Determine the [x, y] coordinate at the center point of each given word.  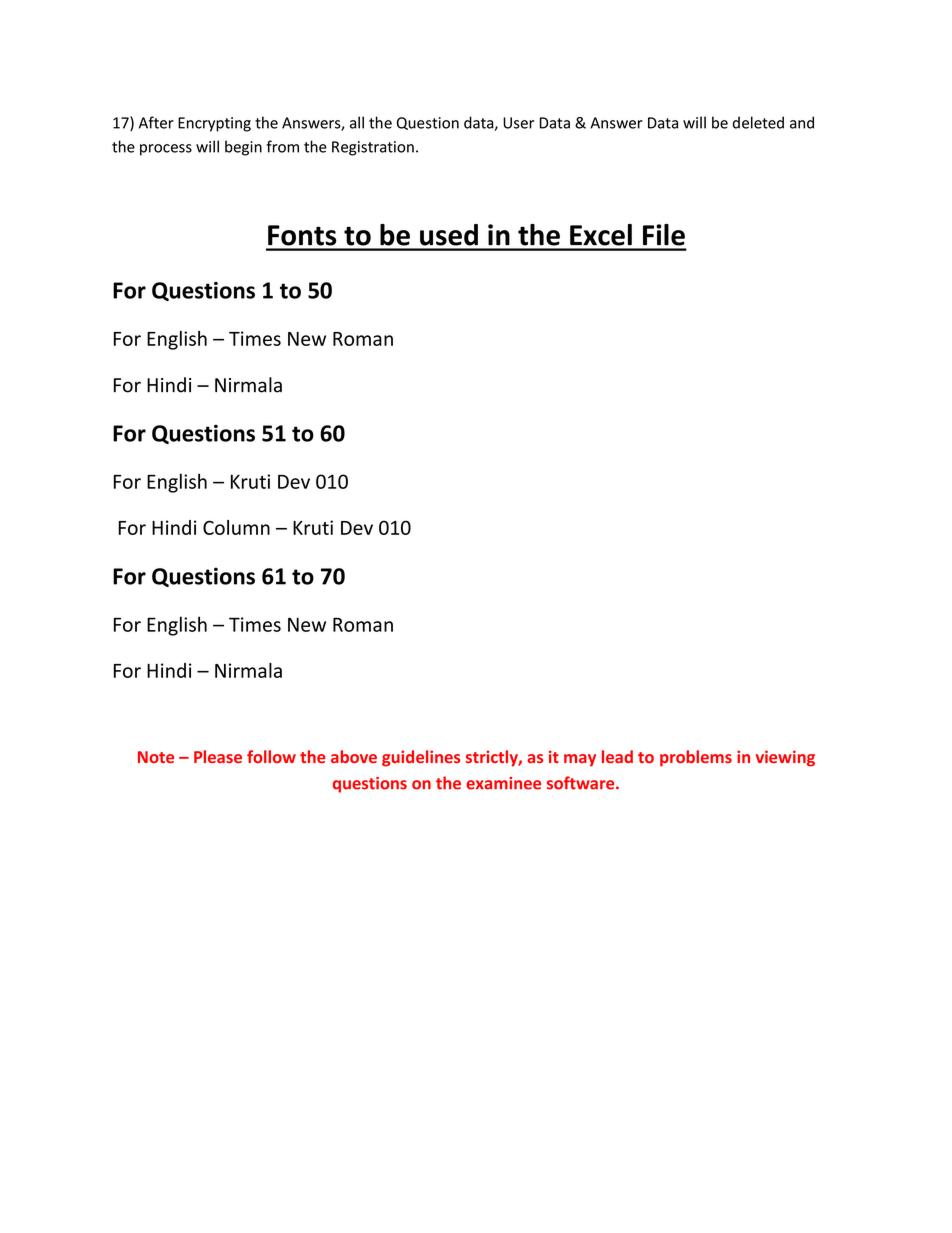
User [518, 123]
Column [236, 527]
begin [243, 148]
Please [218, 756]
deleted [758, 122]
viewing [785, 758]
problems [696, 758]
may [580, 760]
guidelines [421, 758]
